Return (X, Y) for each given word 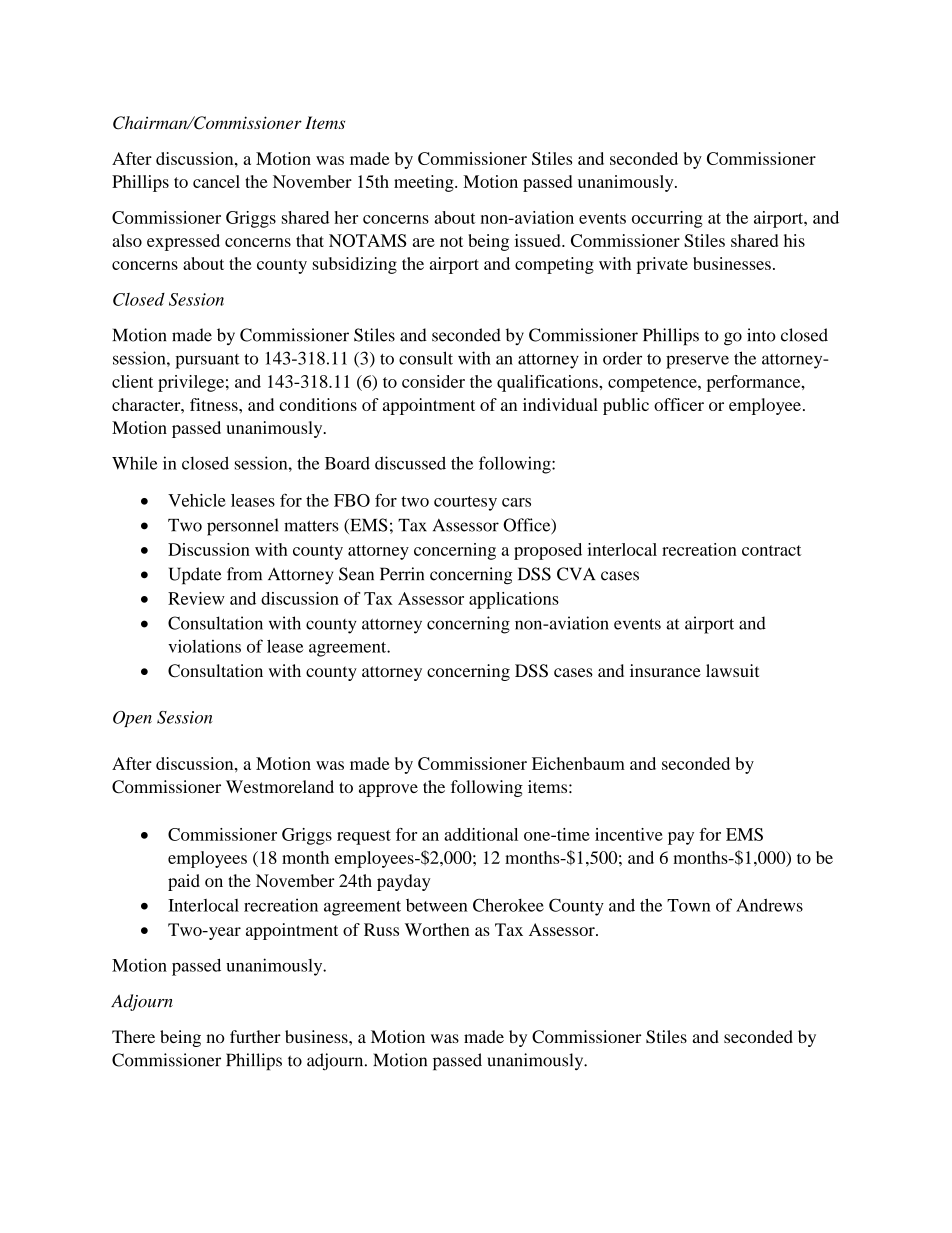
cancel (216, 181)
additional (481, 834)
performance (755, 383)
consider (433, 381)
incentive (629, 834)
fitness (215, 404)
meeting (425, 183)
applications (514, 600)
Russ (381, 929)
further (255, 1036)
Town (689, 905)
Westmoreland (280, 786)
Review (196, 598)
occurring (667, 219)
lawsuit (732, 670)
